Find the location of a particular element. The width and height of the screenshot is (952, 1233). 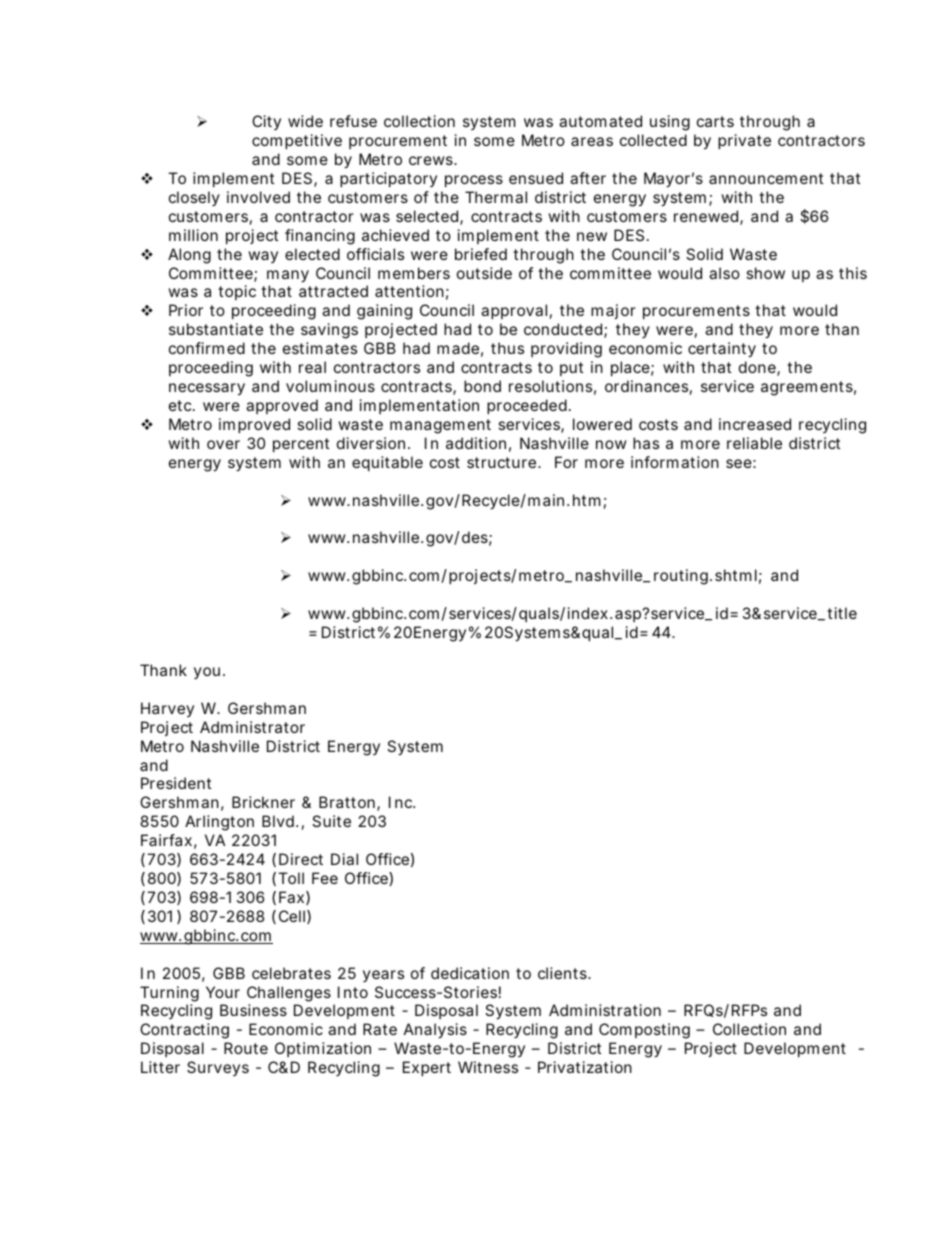

bond is located at coordinates (482, 386).
